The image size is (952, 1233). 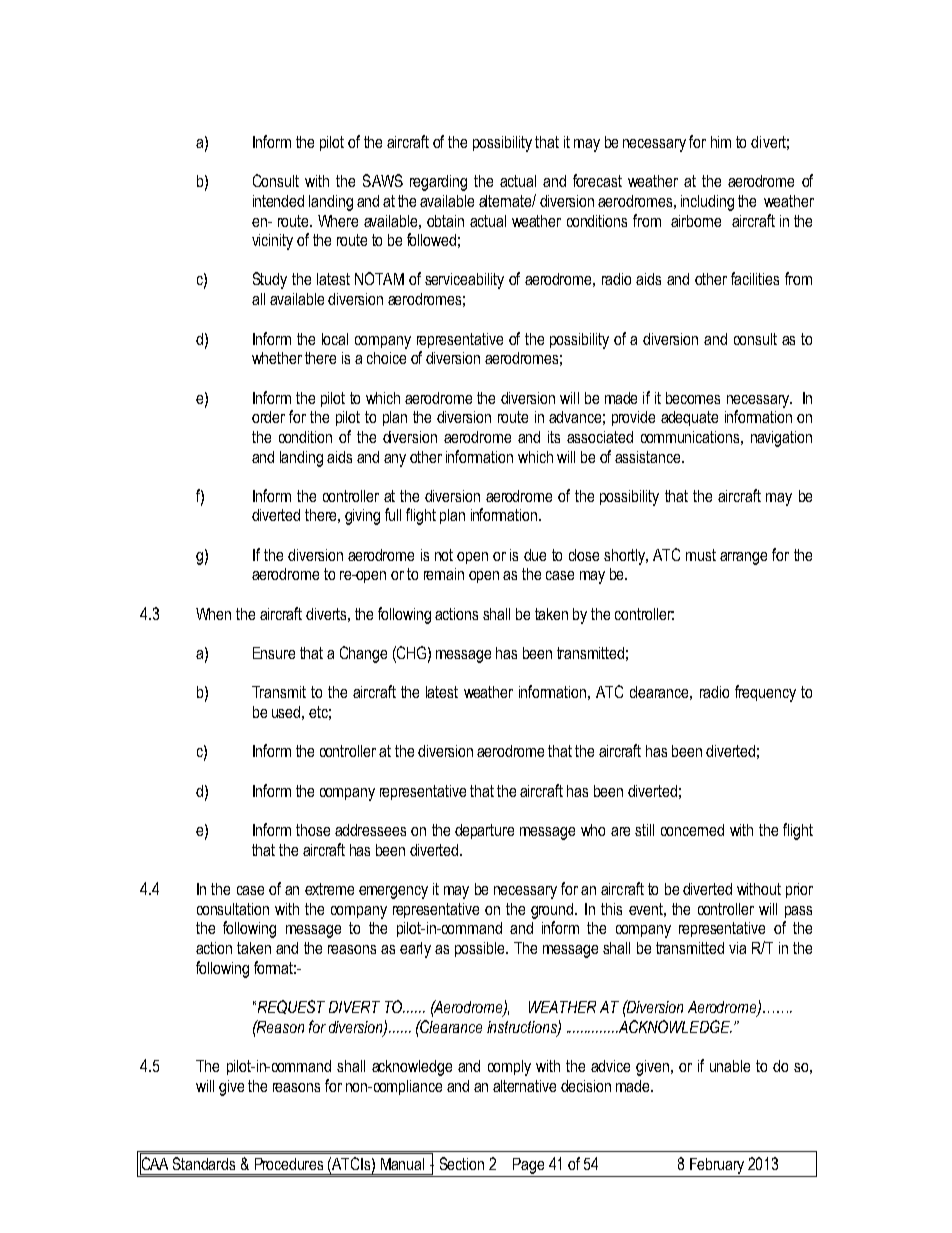 I want to click on remain, so click(x=444, y=574).
